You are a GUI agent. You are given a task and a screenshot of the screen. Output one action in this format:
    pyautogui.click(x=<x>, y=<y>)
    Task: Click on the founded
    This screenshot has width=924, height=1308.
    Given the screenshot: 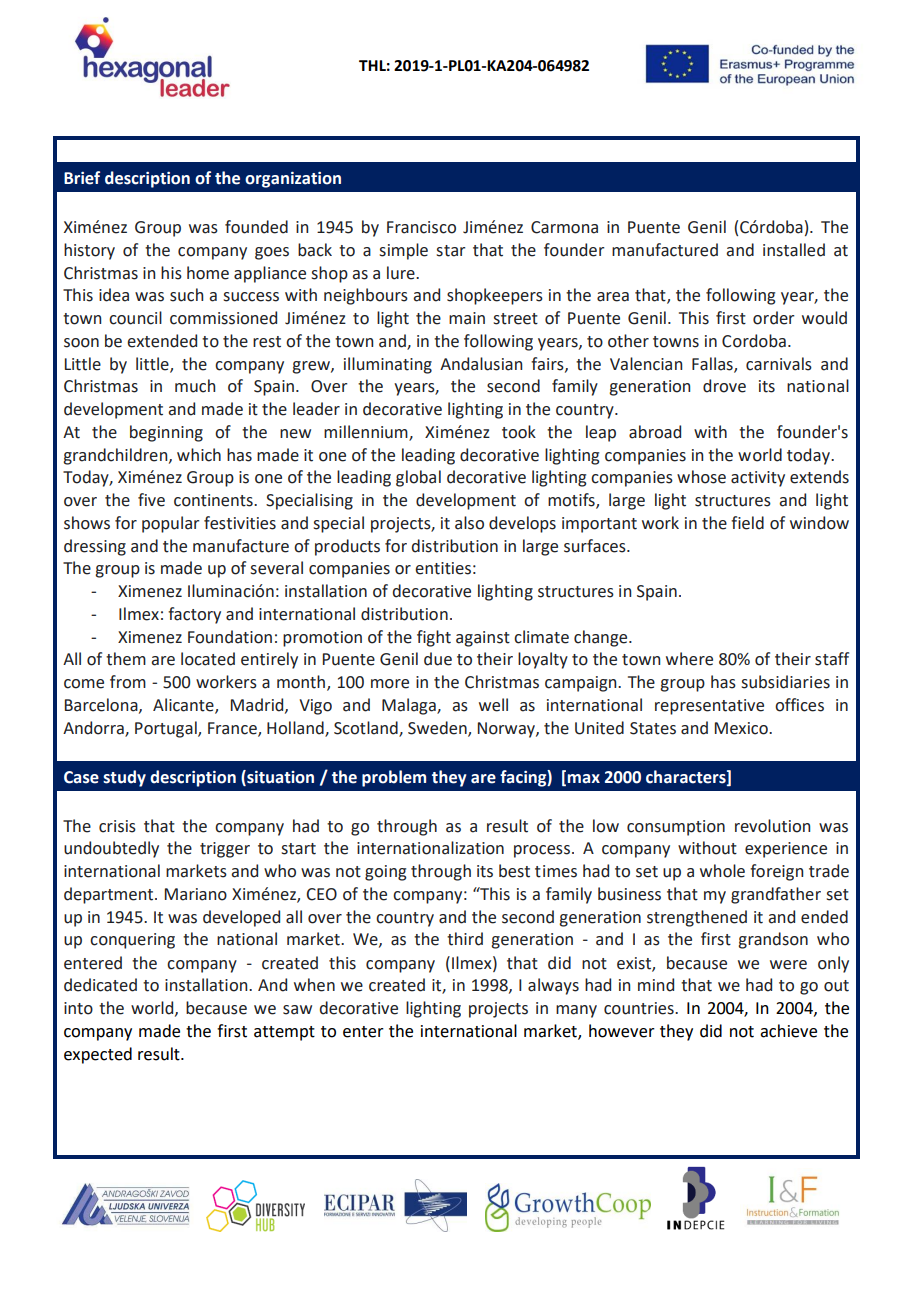 What is the action you would take?
    pyautogui.click(x=256, y=227)
